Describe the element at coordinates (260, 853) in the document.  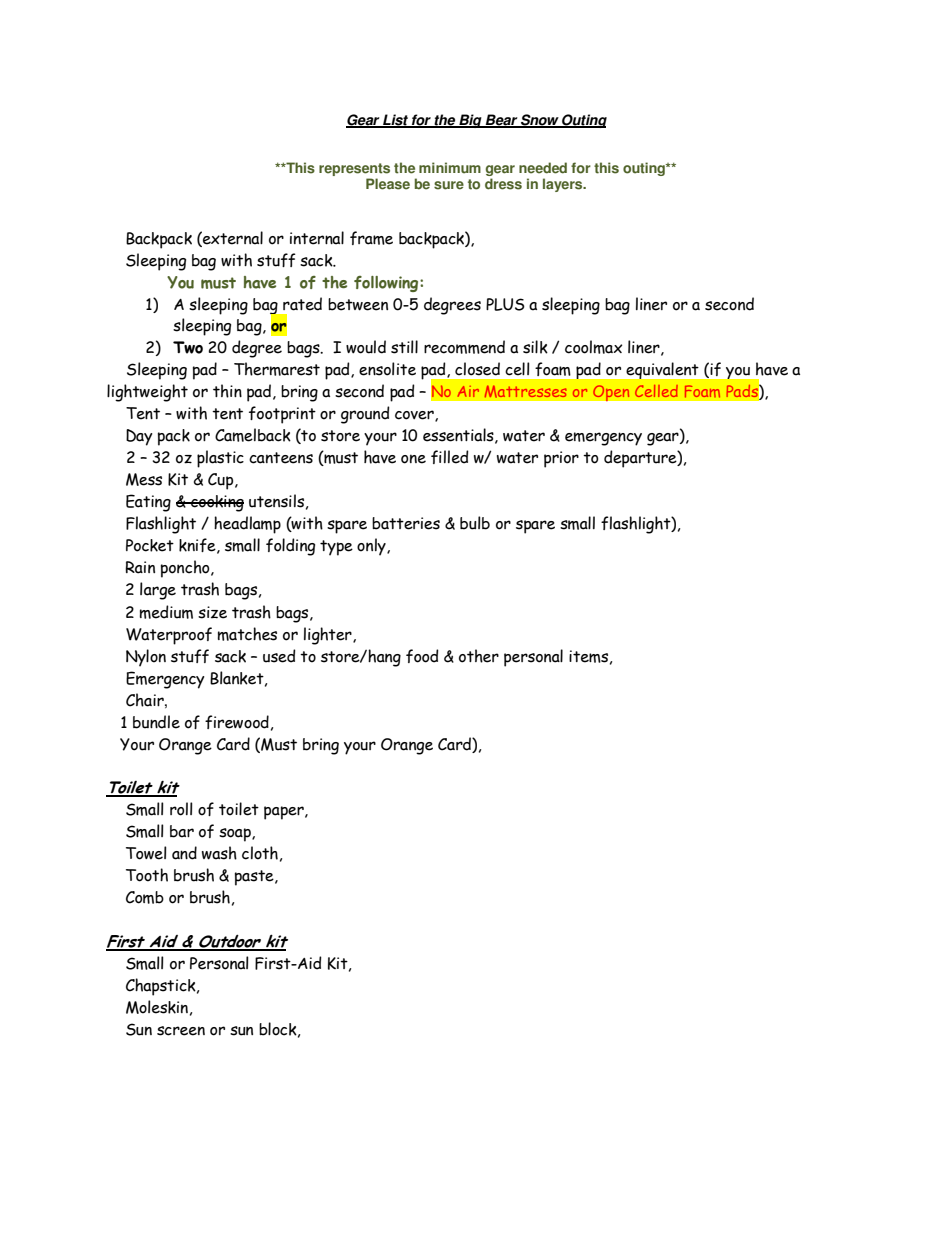
I see `cloth` at that location.
